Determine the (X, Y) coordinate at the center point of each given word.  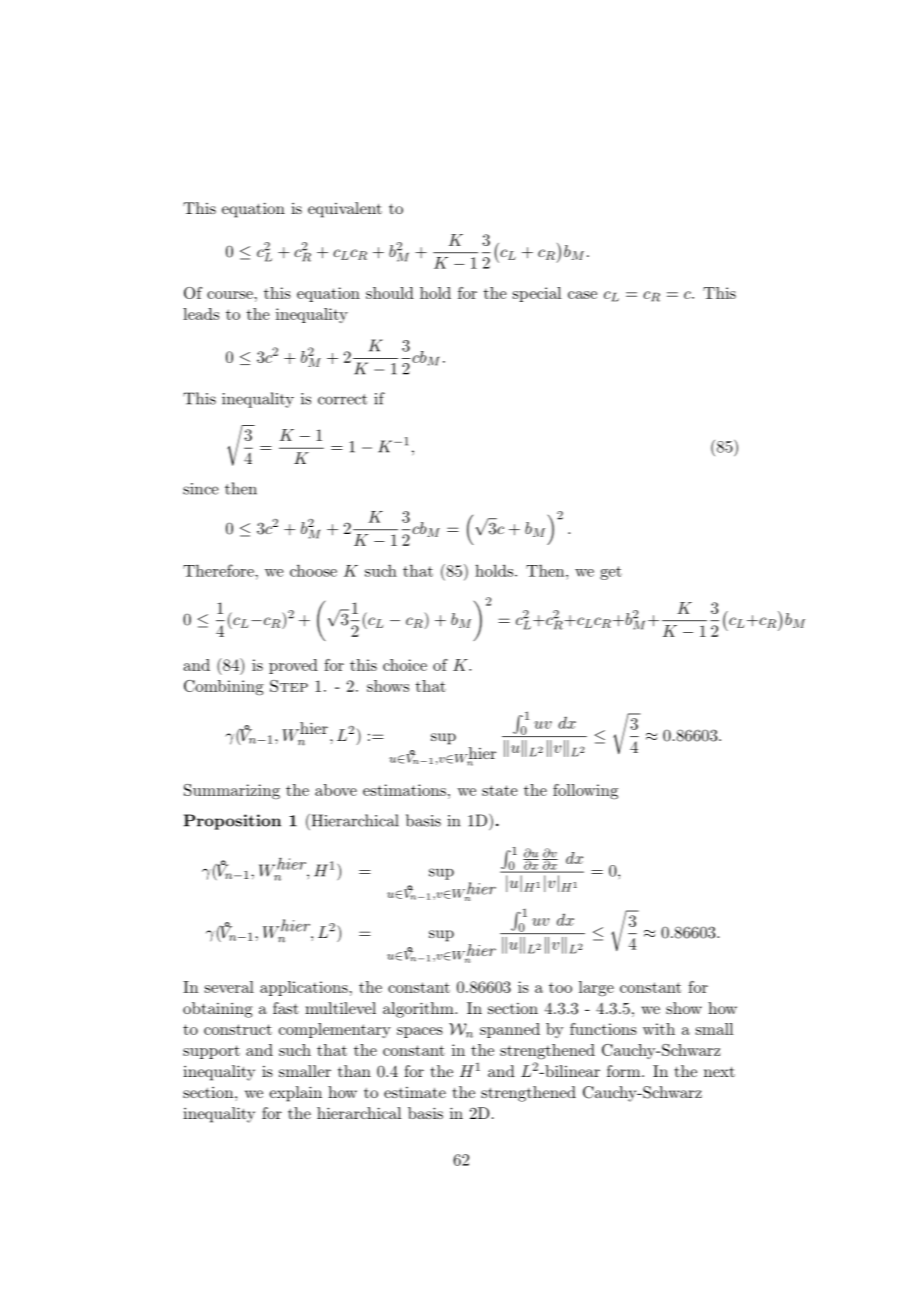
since (201, 489)
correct (342, 399)
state (500, 790)
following (585, 792)
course (230, 295)
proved (293, 666)
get (611, 573)
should (390, 293)
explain (295, 1094)
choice (405, 665)
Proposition (232, 822)
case (582, 295)
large (596, 989)
